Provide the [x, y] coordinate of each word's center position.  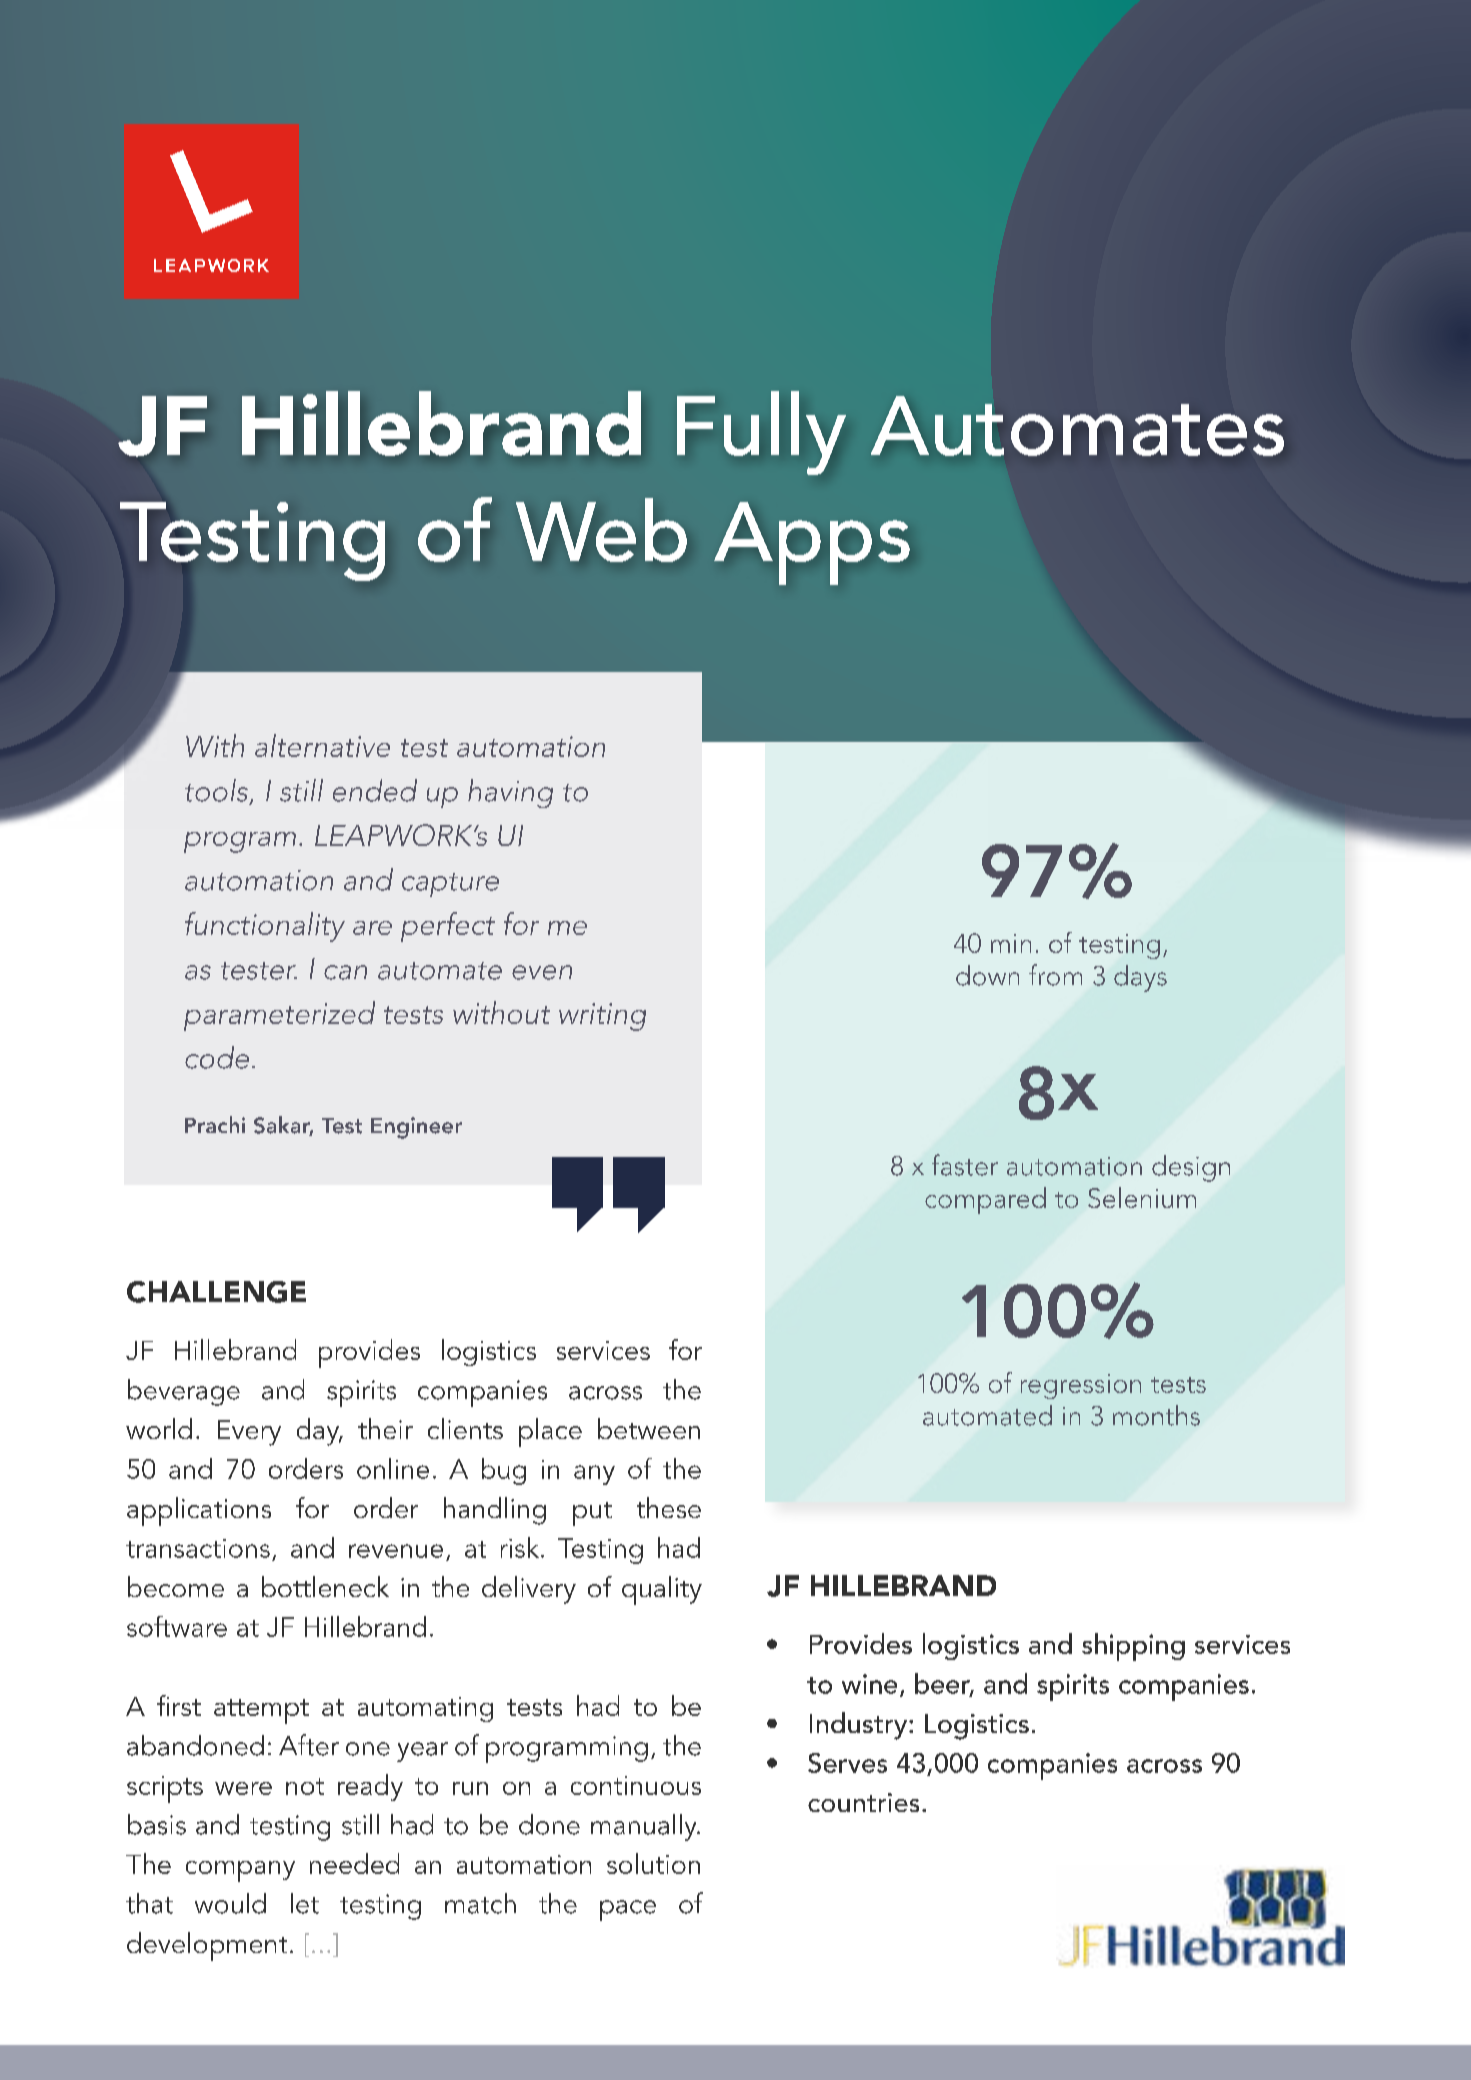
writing [602, 1017]
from [1055, 975]
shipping [1133, 1647]
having [510, 793]
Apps [812, 543]
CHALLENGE [216, 1292]
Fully [761, 433]
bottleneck [325, 1586]
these [669, 1507]
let [305, 1903]
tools [216, 790]
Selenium [1142, 1197]
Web [601, 530]
